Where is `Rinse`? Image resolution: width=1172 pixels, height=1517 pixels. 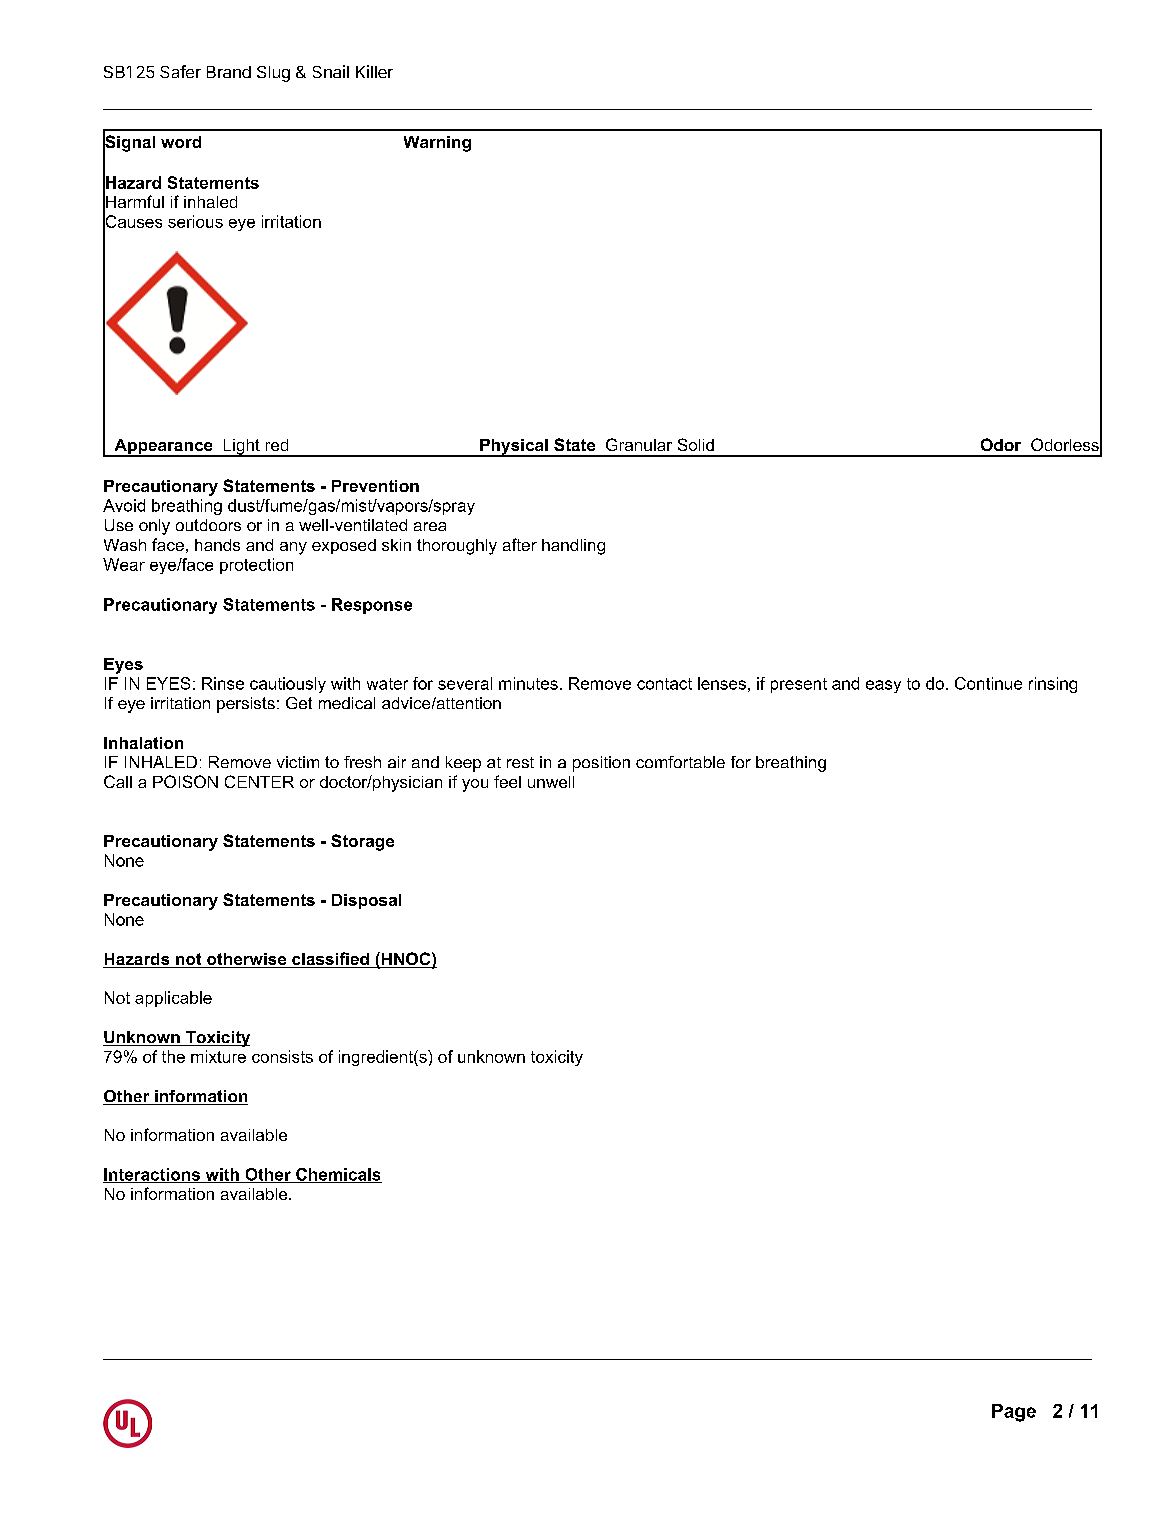 Rinse is located at coordinates (223, 683).
